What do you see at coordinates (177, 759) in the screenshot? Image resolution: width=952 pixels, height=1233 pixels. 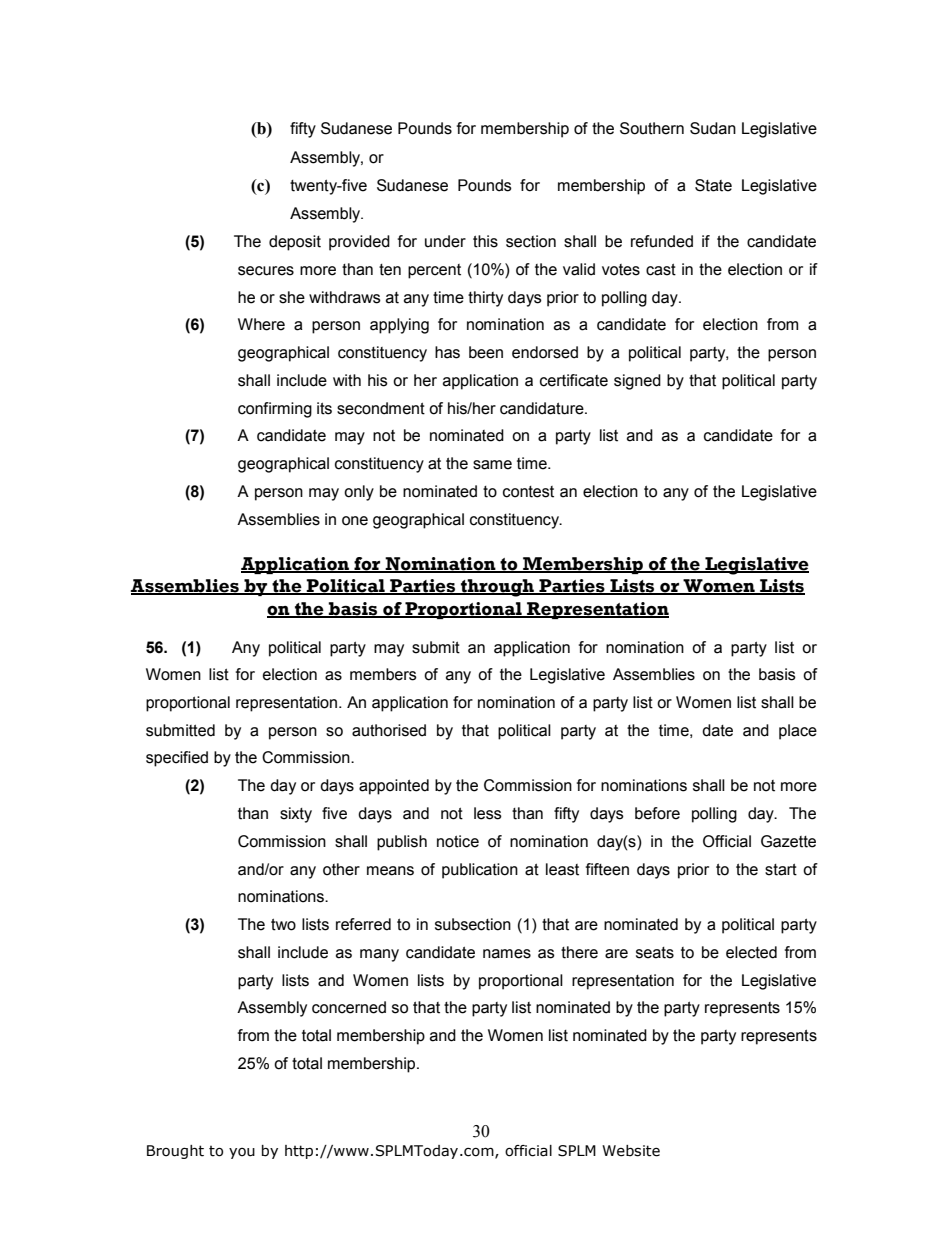 I see `specified` at bounding box center [177, 759].
